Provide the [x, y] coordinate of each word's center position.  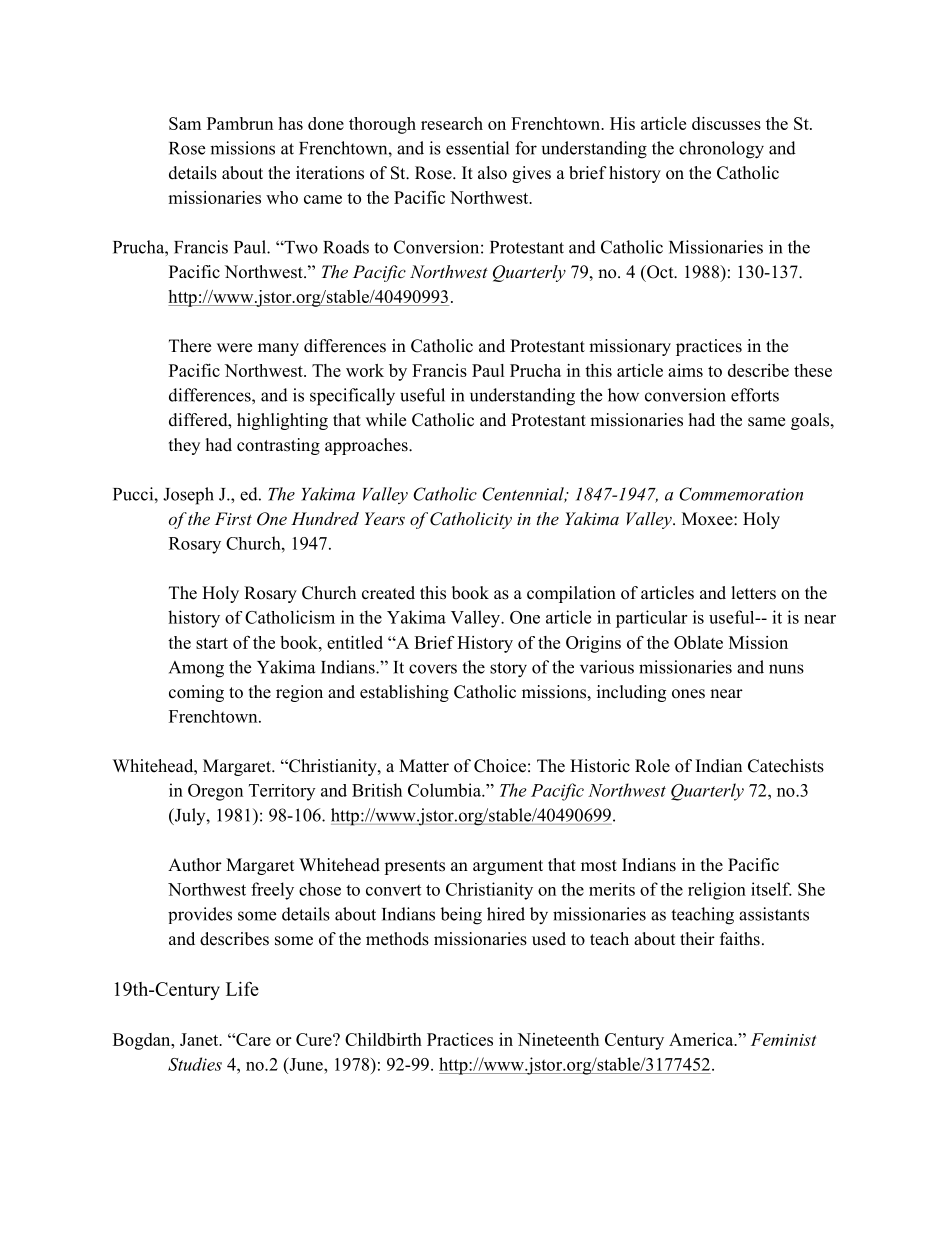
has [290, 123]
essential [477, 148]
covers [433, 669]
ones [688, 694]
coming [196, 693]
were [234, 348]
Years [385, 518]
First [233, 518]
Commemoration [741, 494]
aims [685, 370]
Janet [200, 1039]
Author [195, 865]
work [365, 370]
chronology [721, 150]
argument [508, 867]
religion [717, 891]
